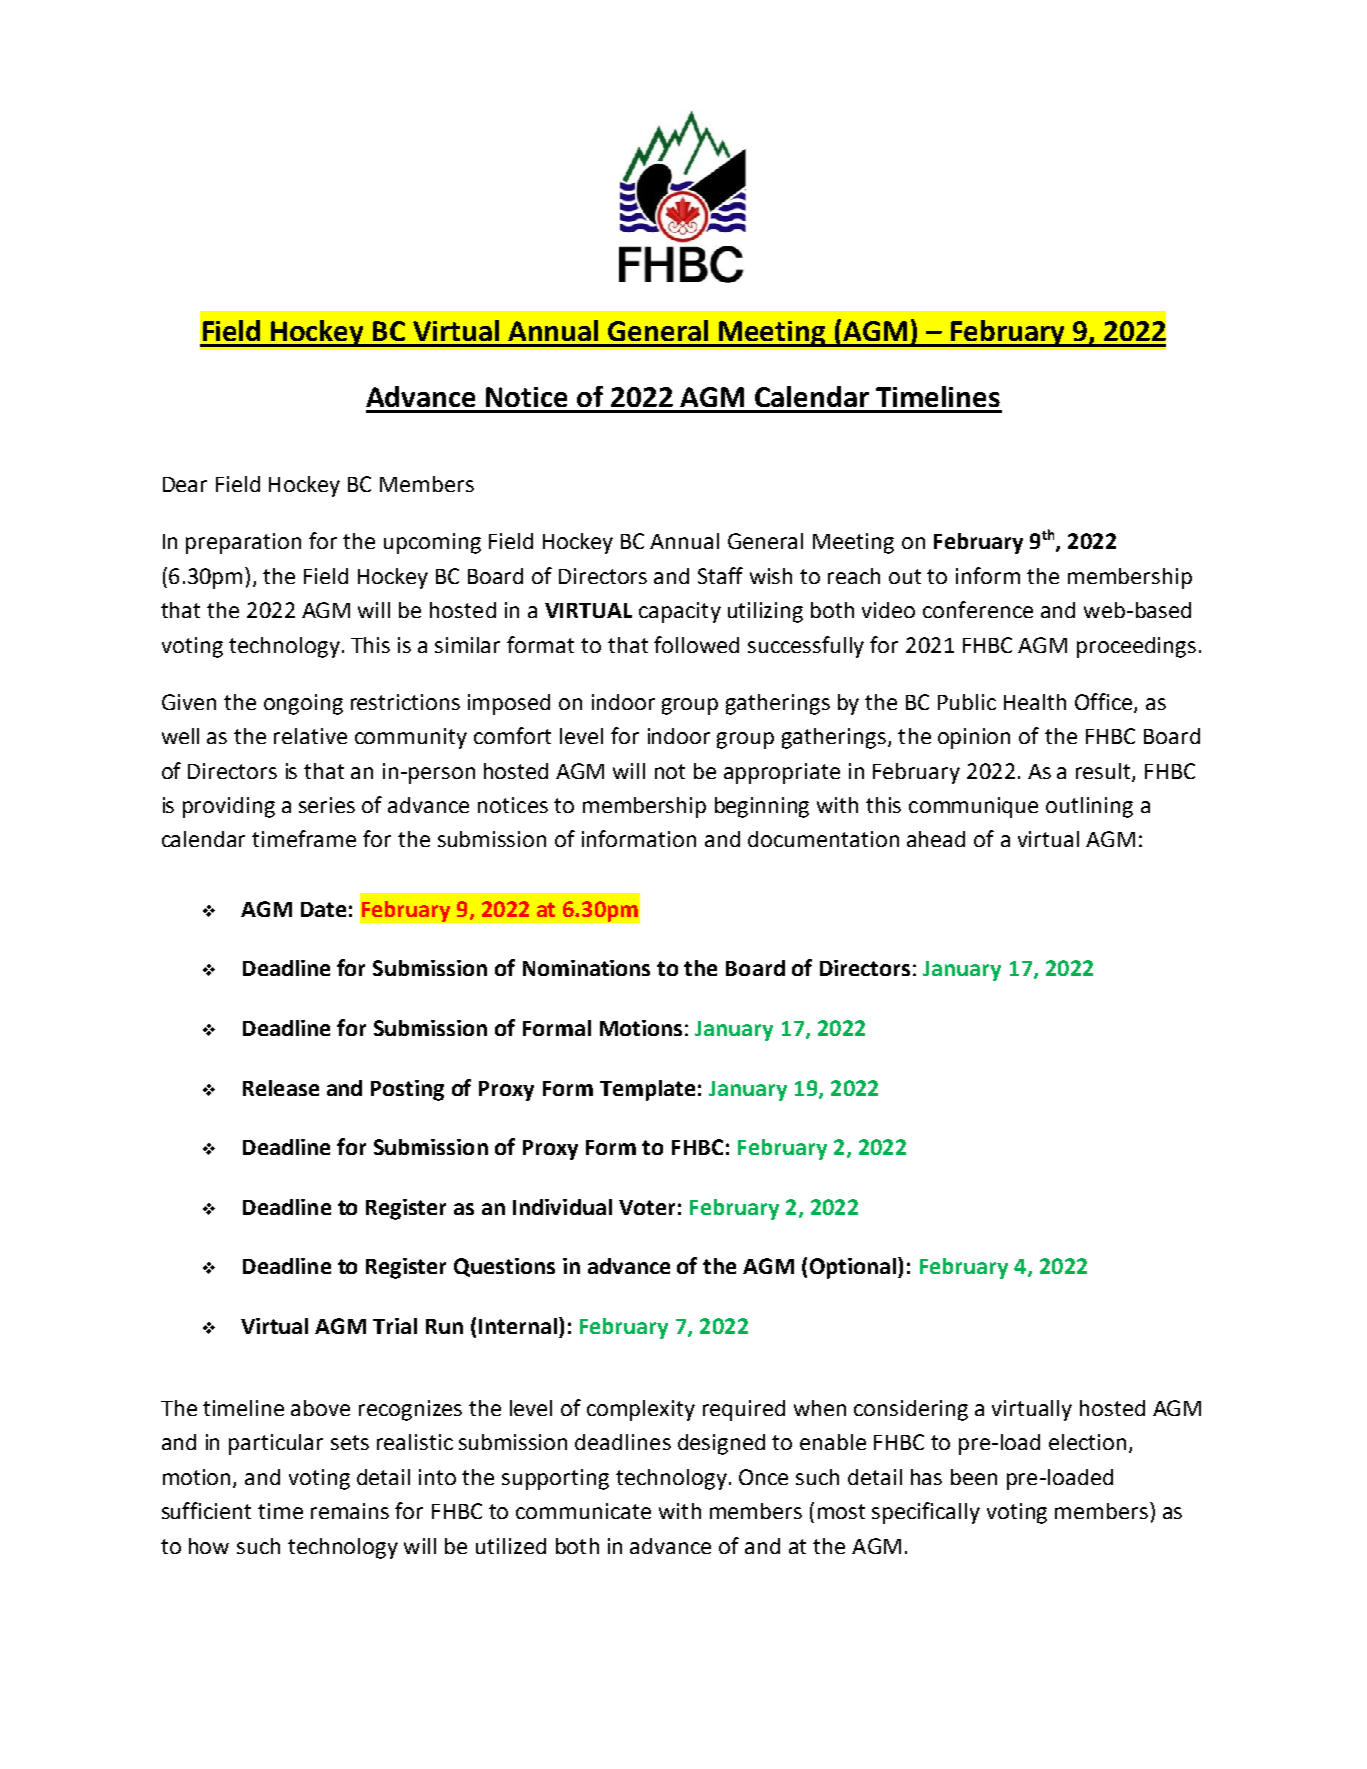 Image resolution: width=1367 pixels, height=1769 pixels. I want to click on preparation, so click(243, 543).
